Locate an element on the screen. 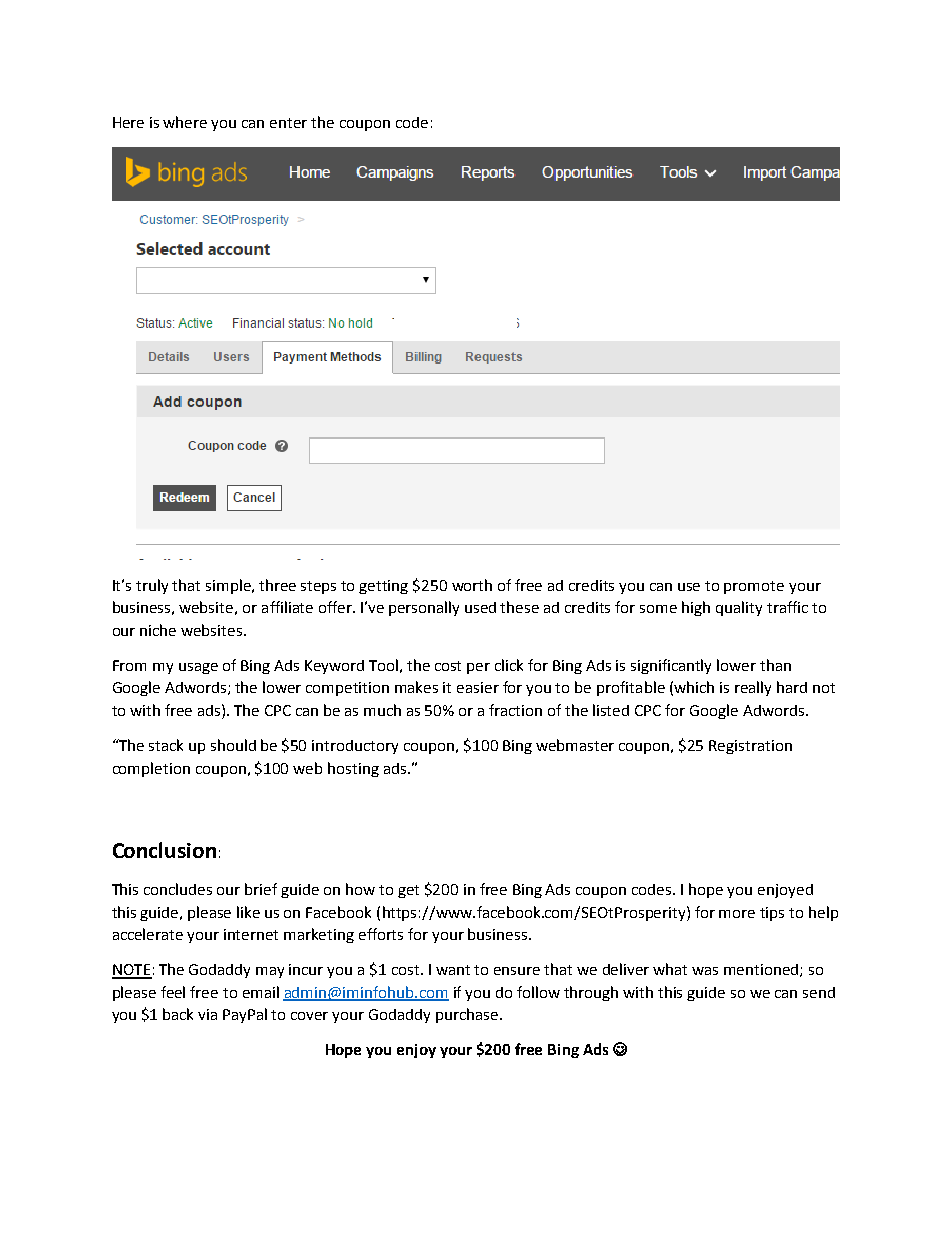 The width and height of the screenshot is (952, 1233). mentioned is located at coordinates (762, 970).
